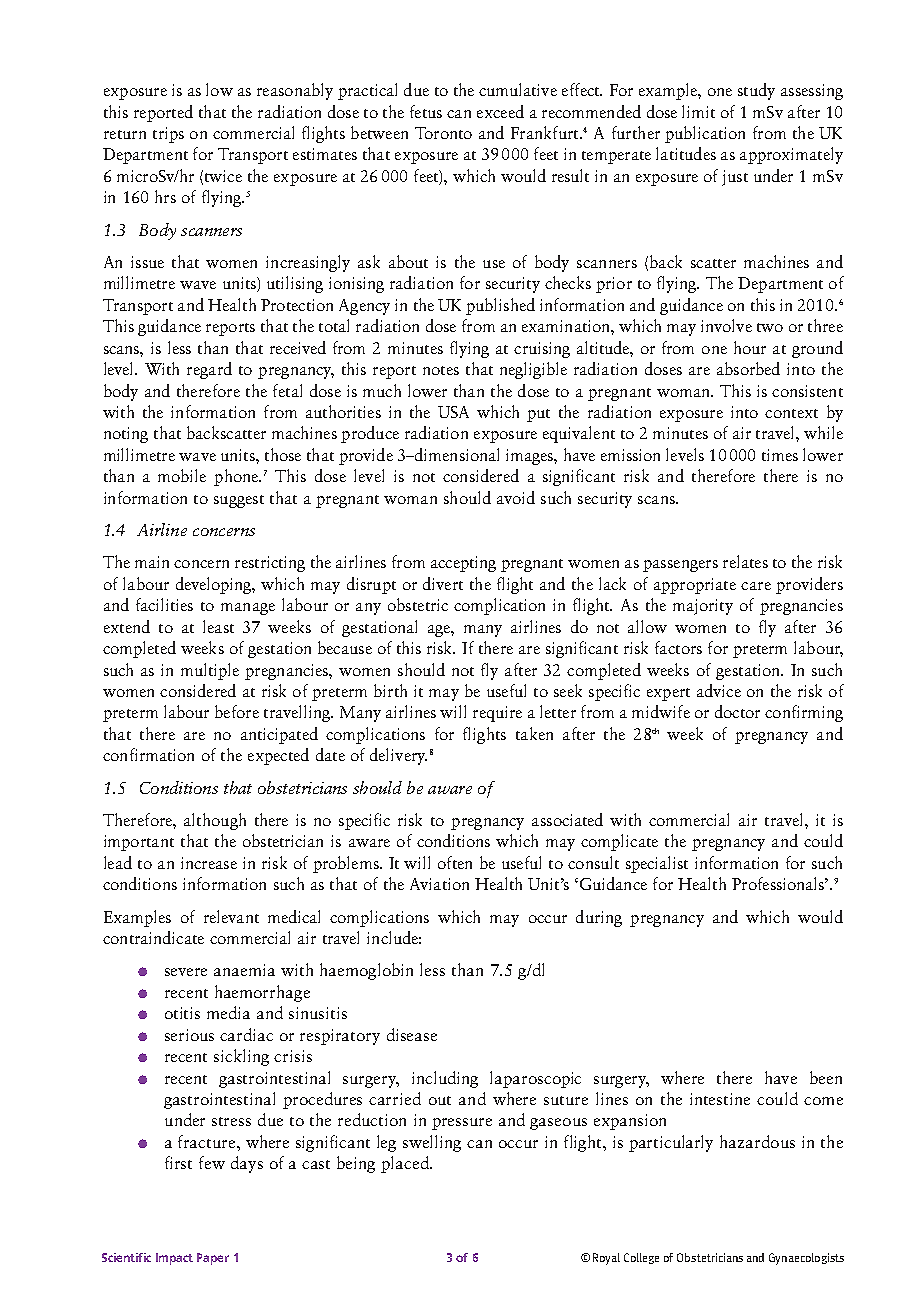  I want to click on placed, so click(406, 1164).
